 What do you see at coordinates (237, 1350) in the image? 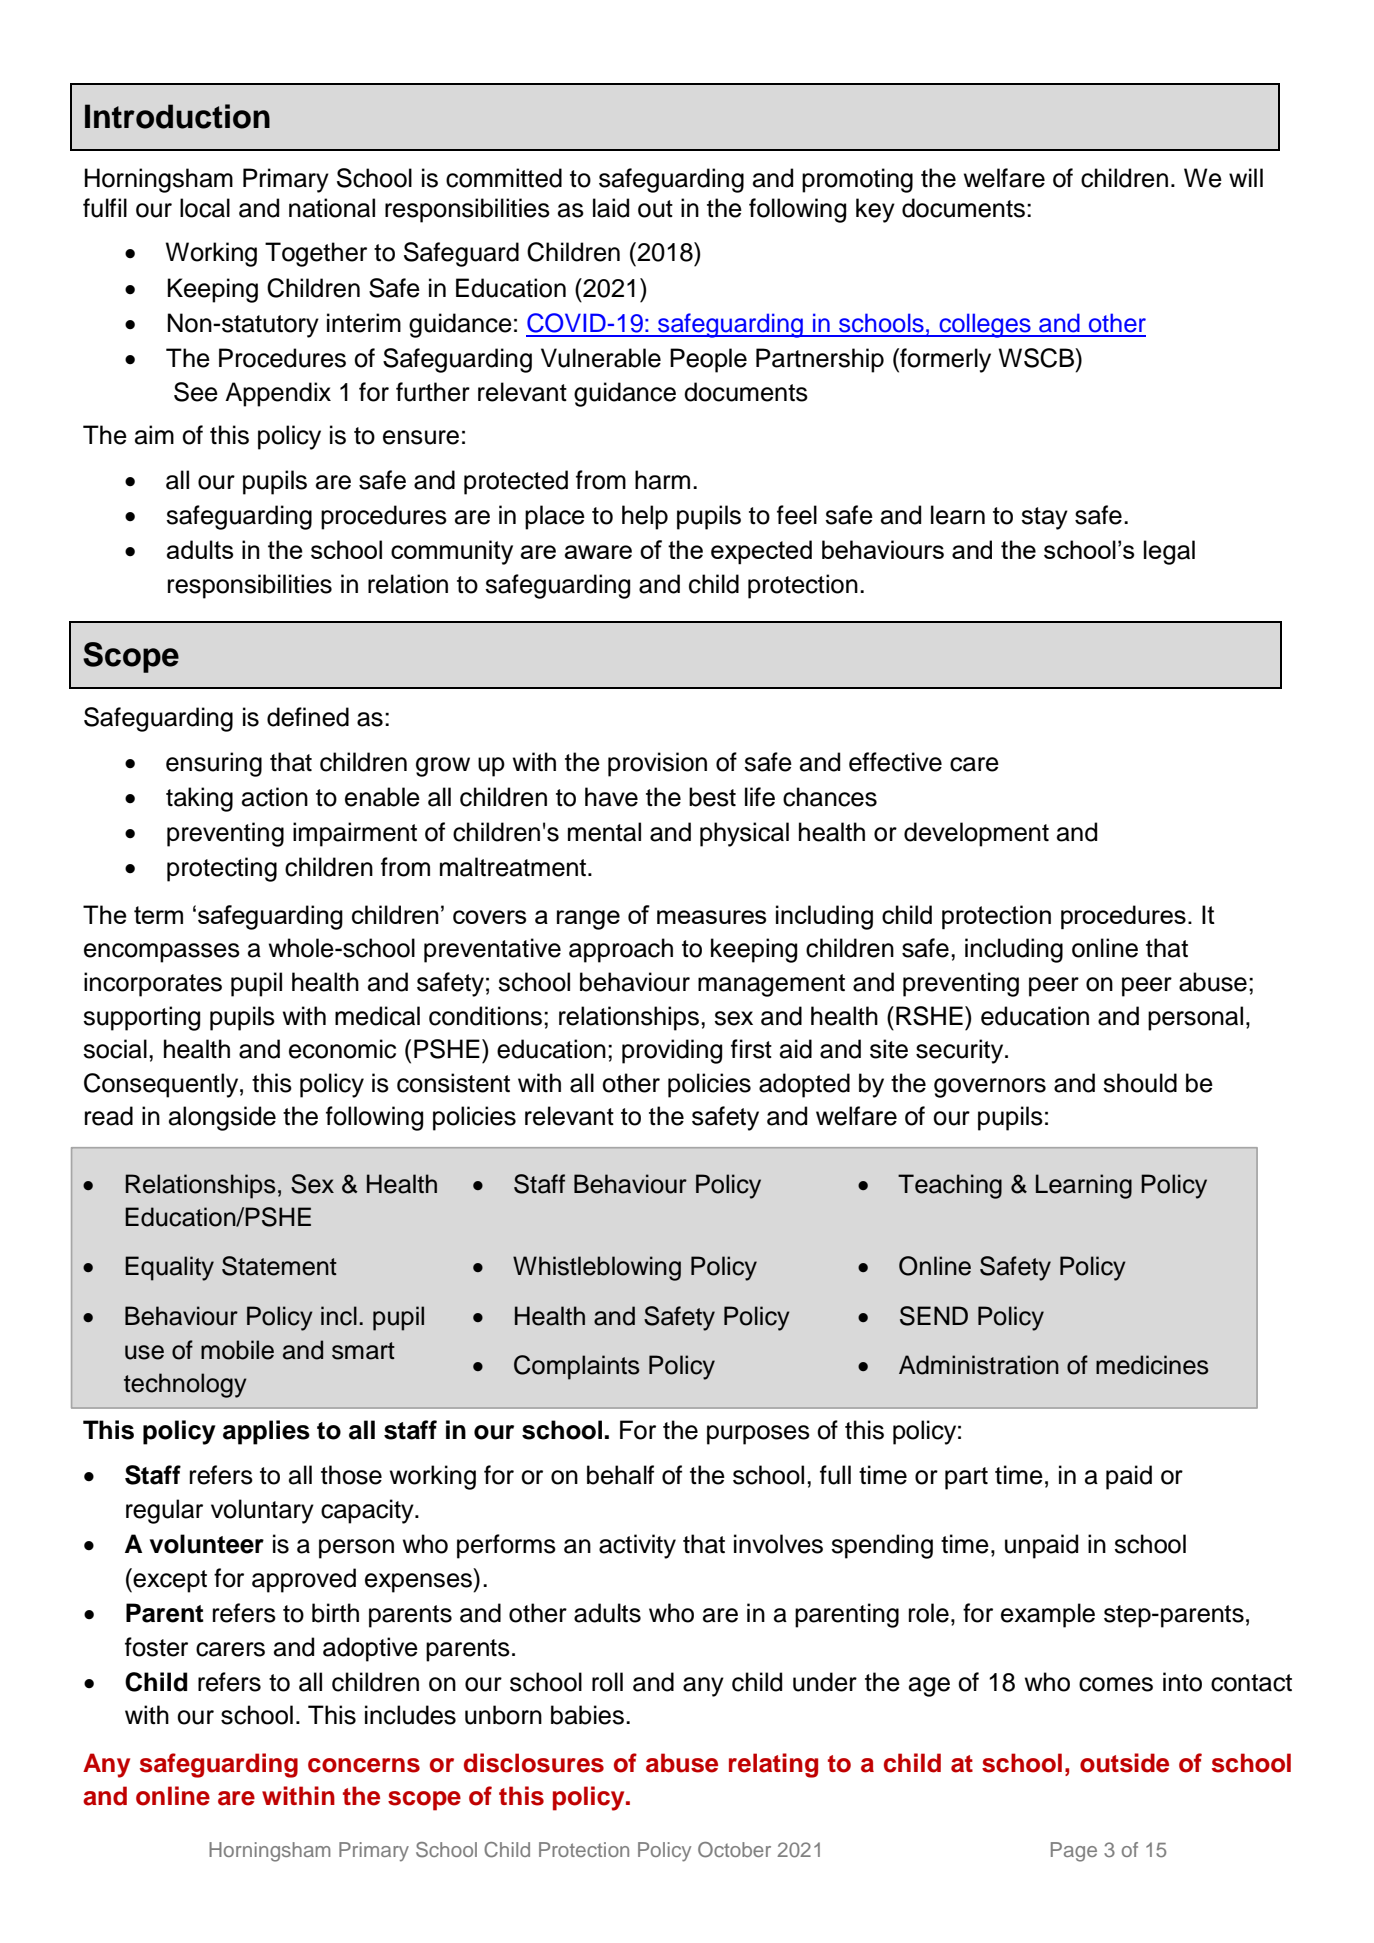
I see `mobile` at bounding box center [237, 1350].
